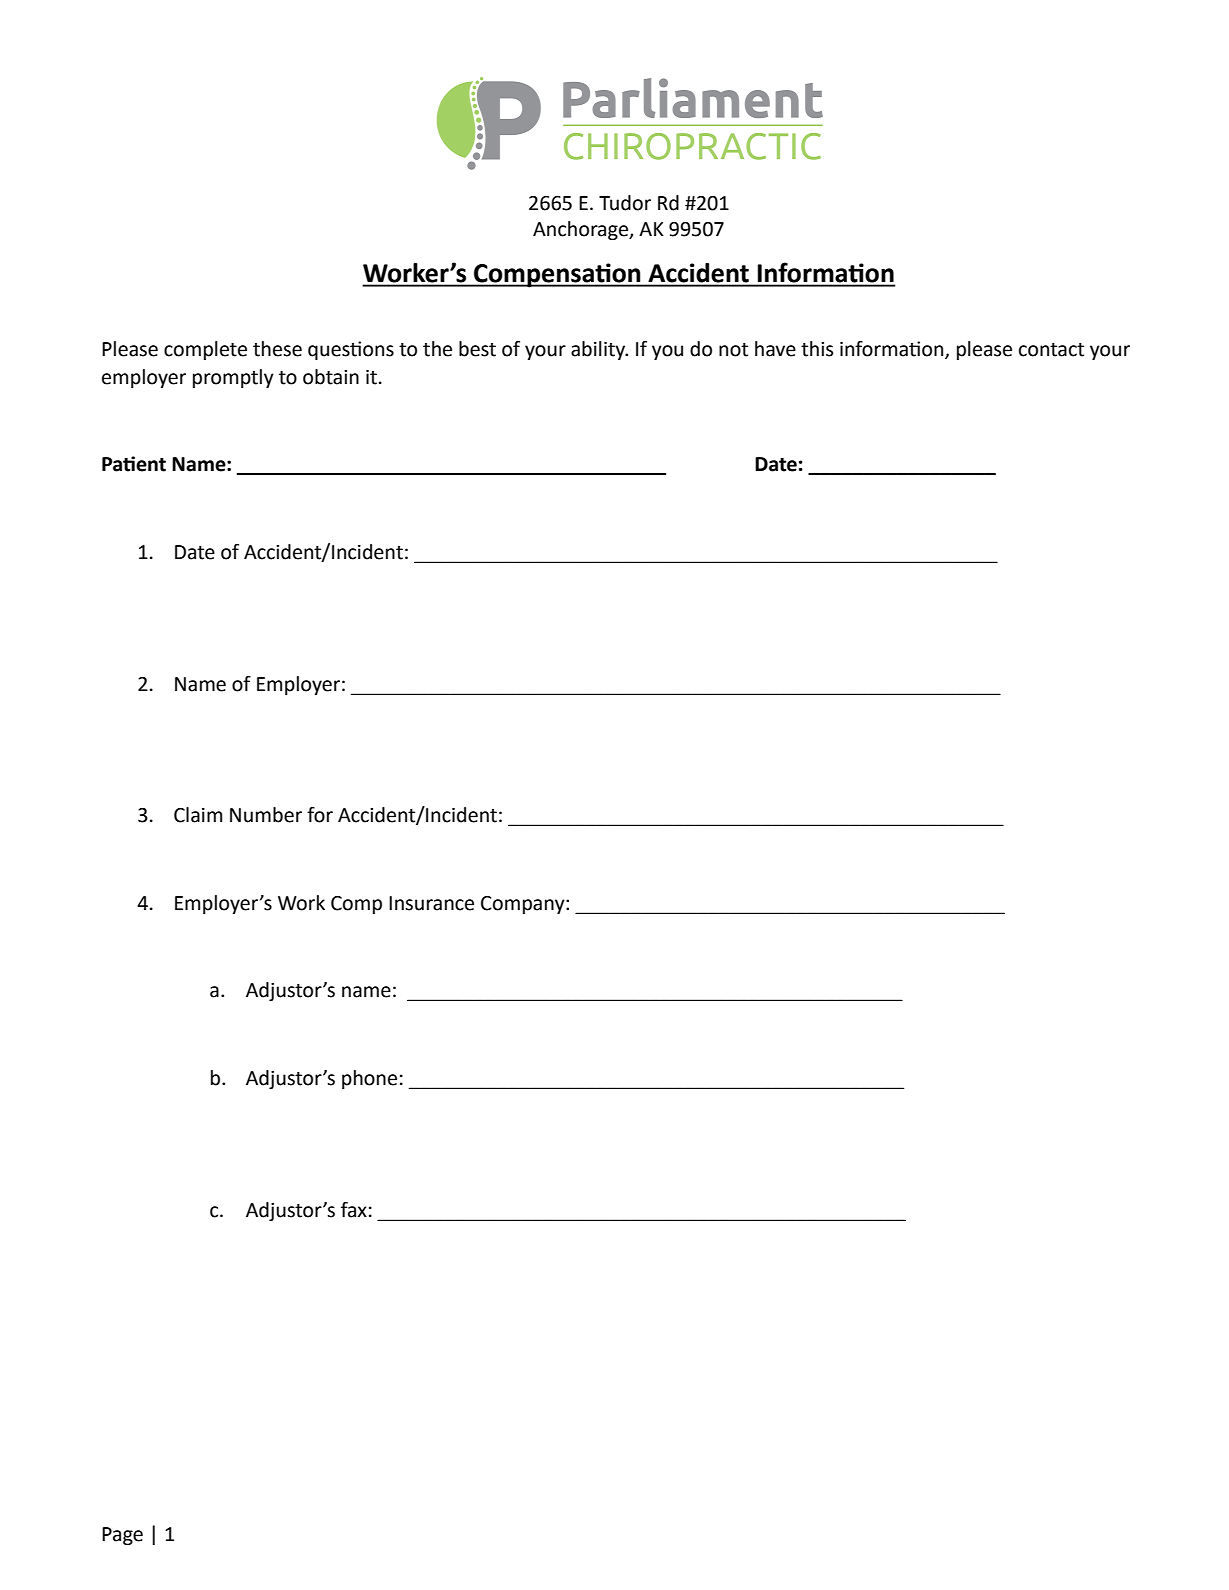  I want to click on fax, so click(354, 1210).
